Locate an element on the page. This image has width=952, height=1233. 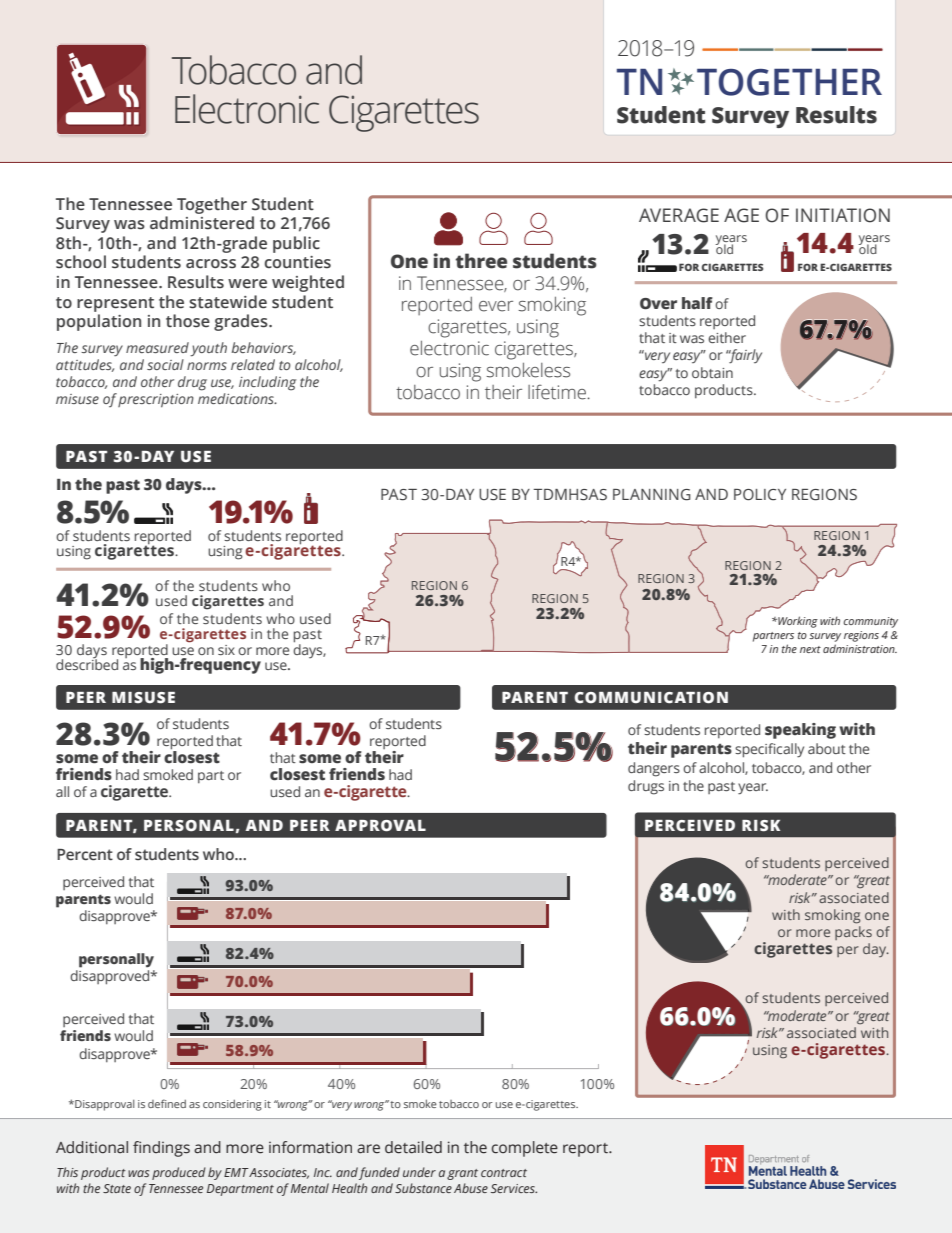
three is located at coordinates (481, 261).
